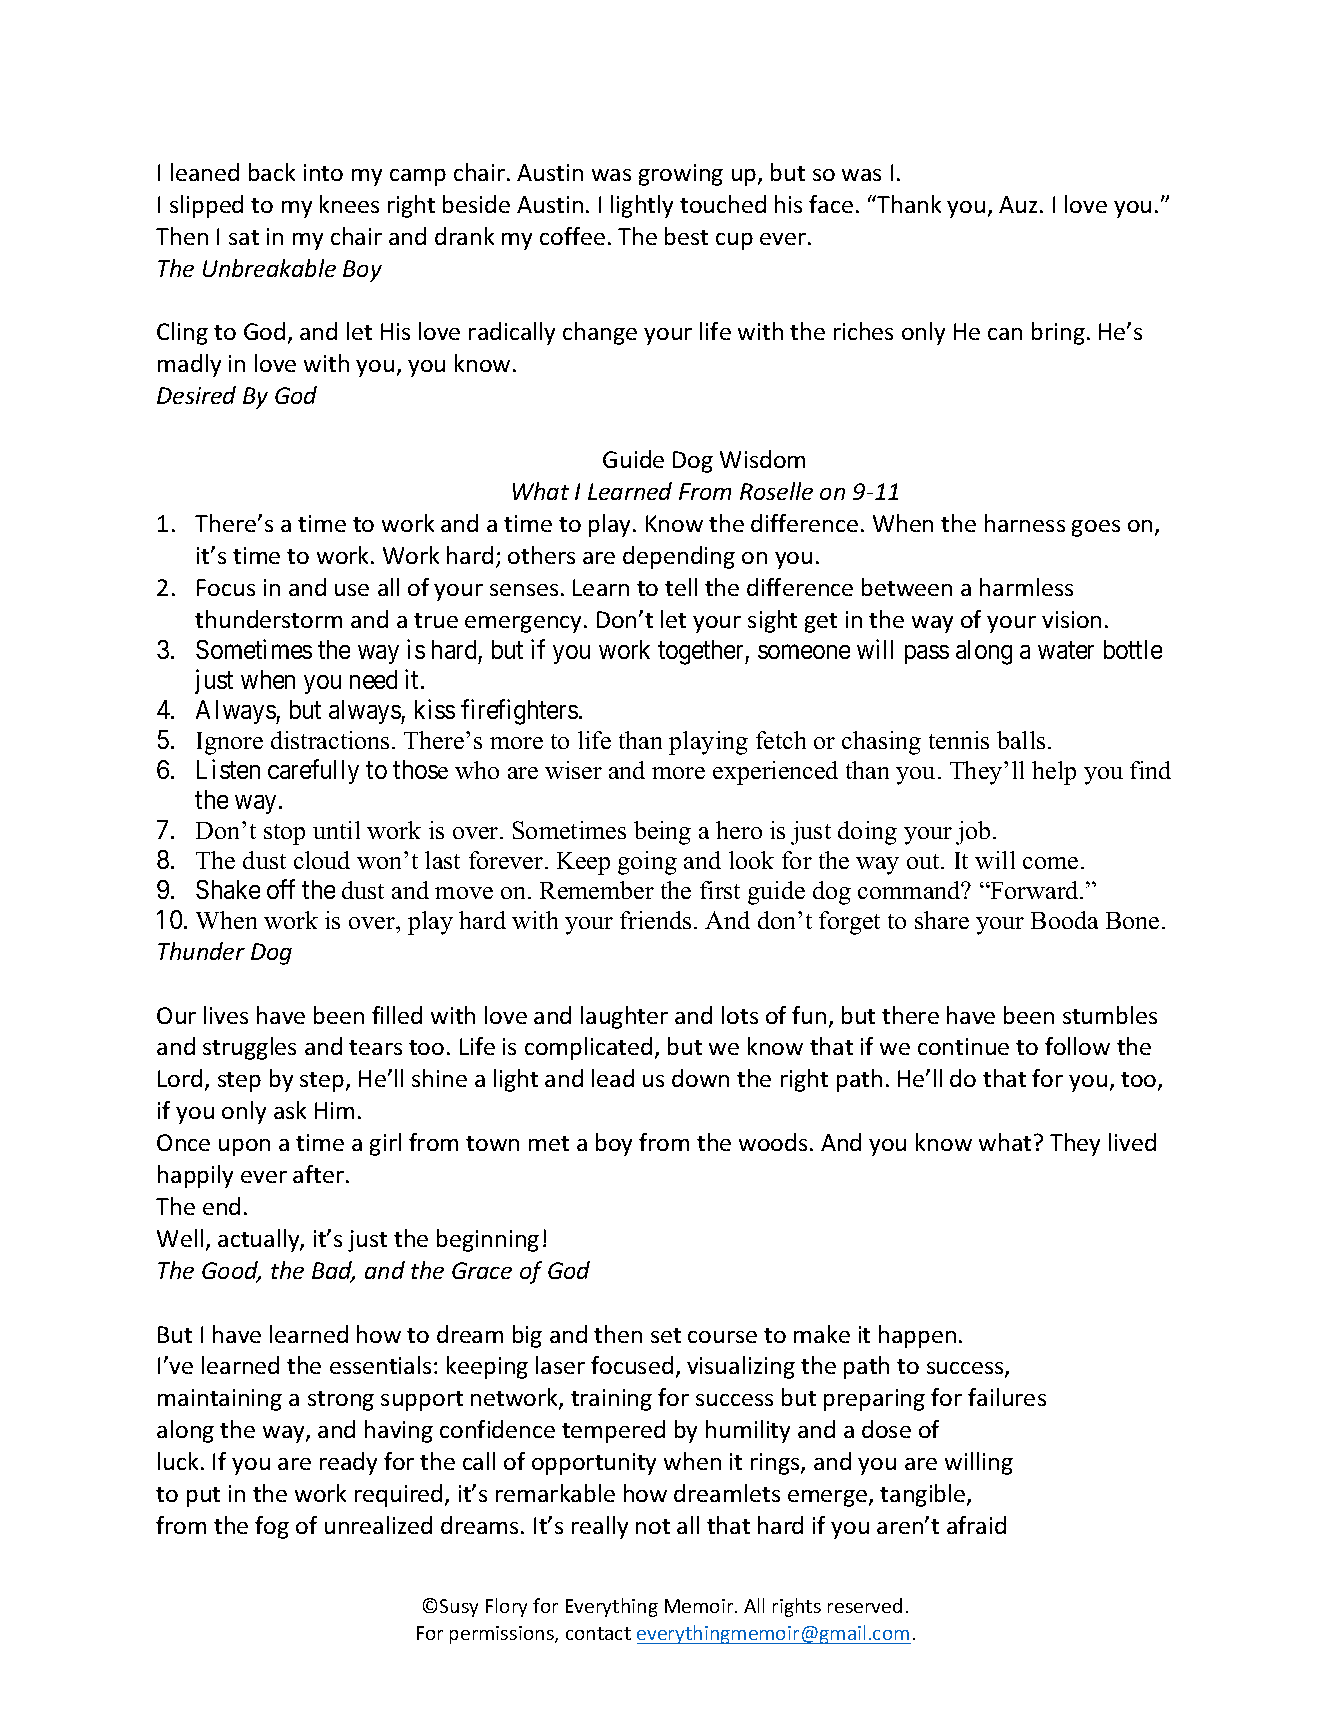  I want to click on tell, so click(681, 587).
